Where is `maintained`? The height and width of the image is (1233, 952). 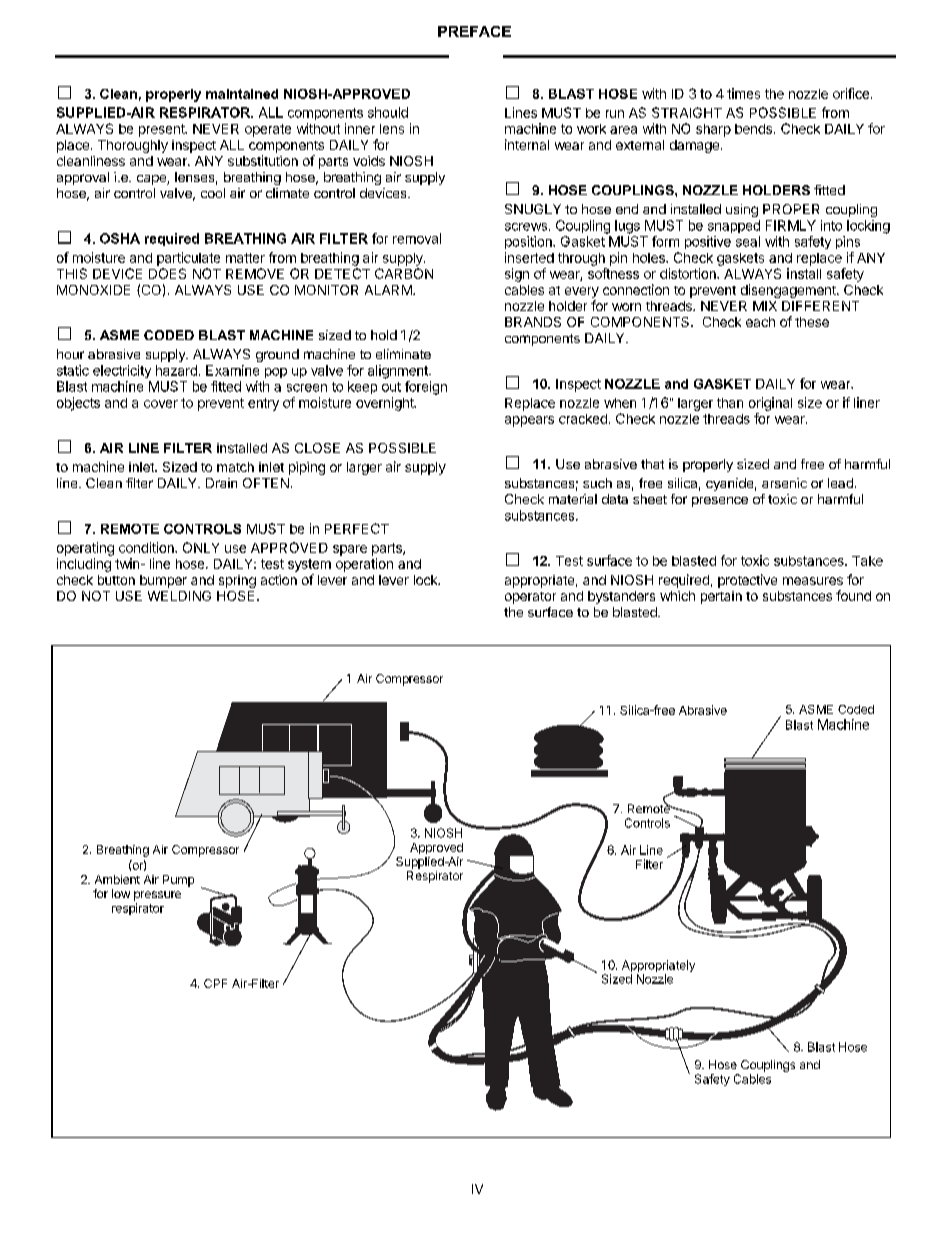
maintained is located at coordinates (242, 94).
